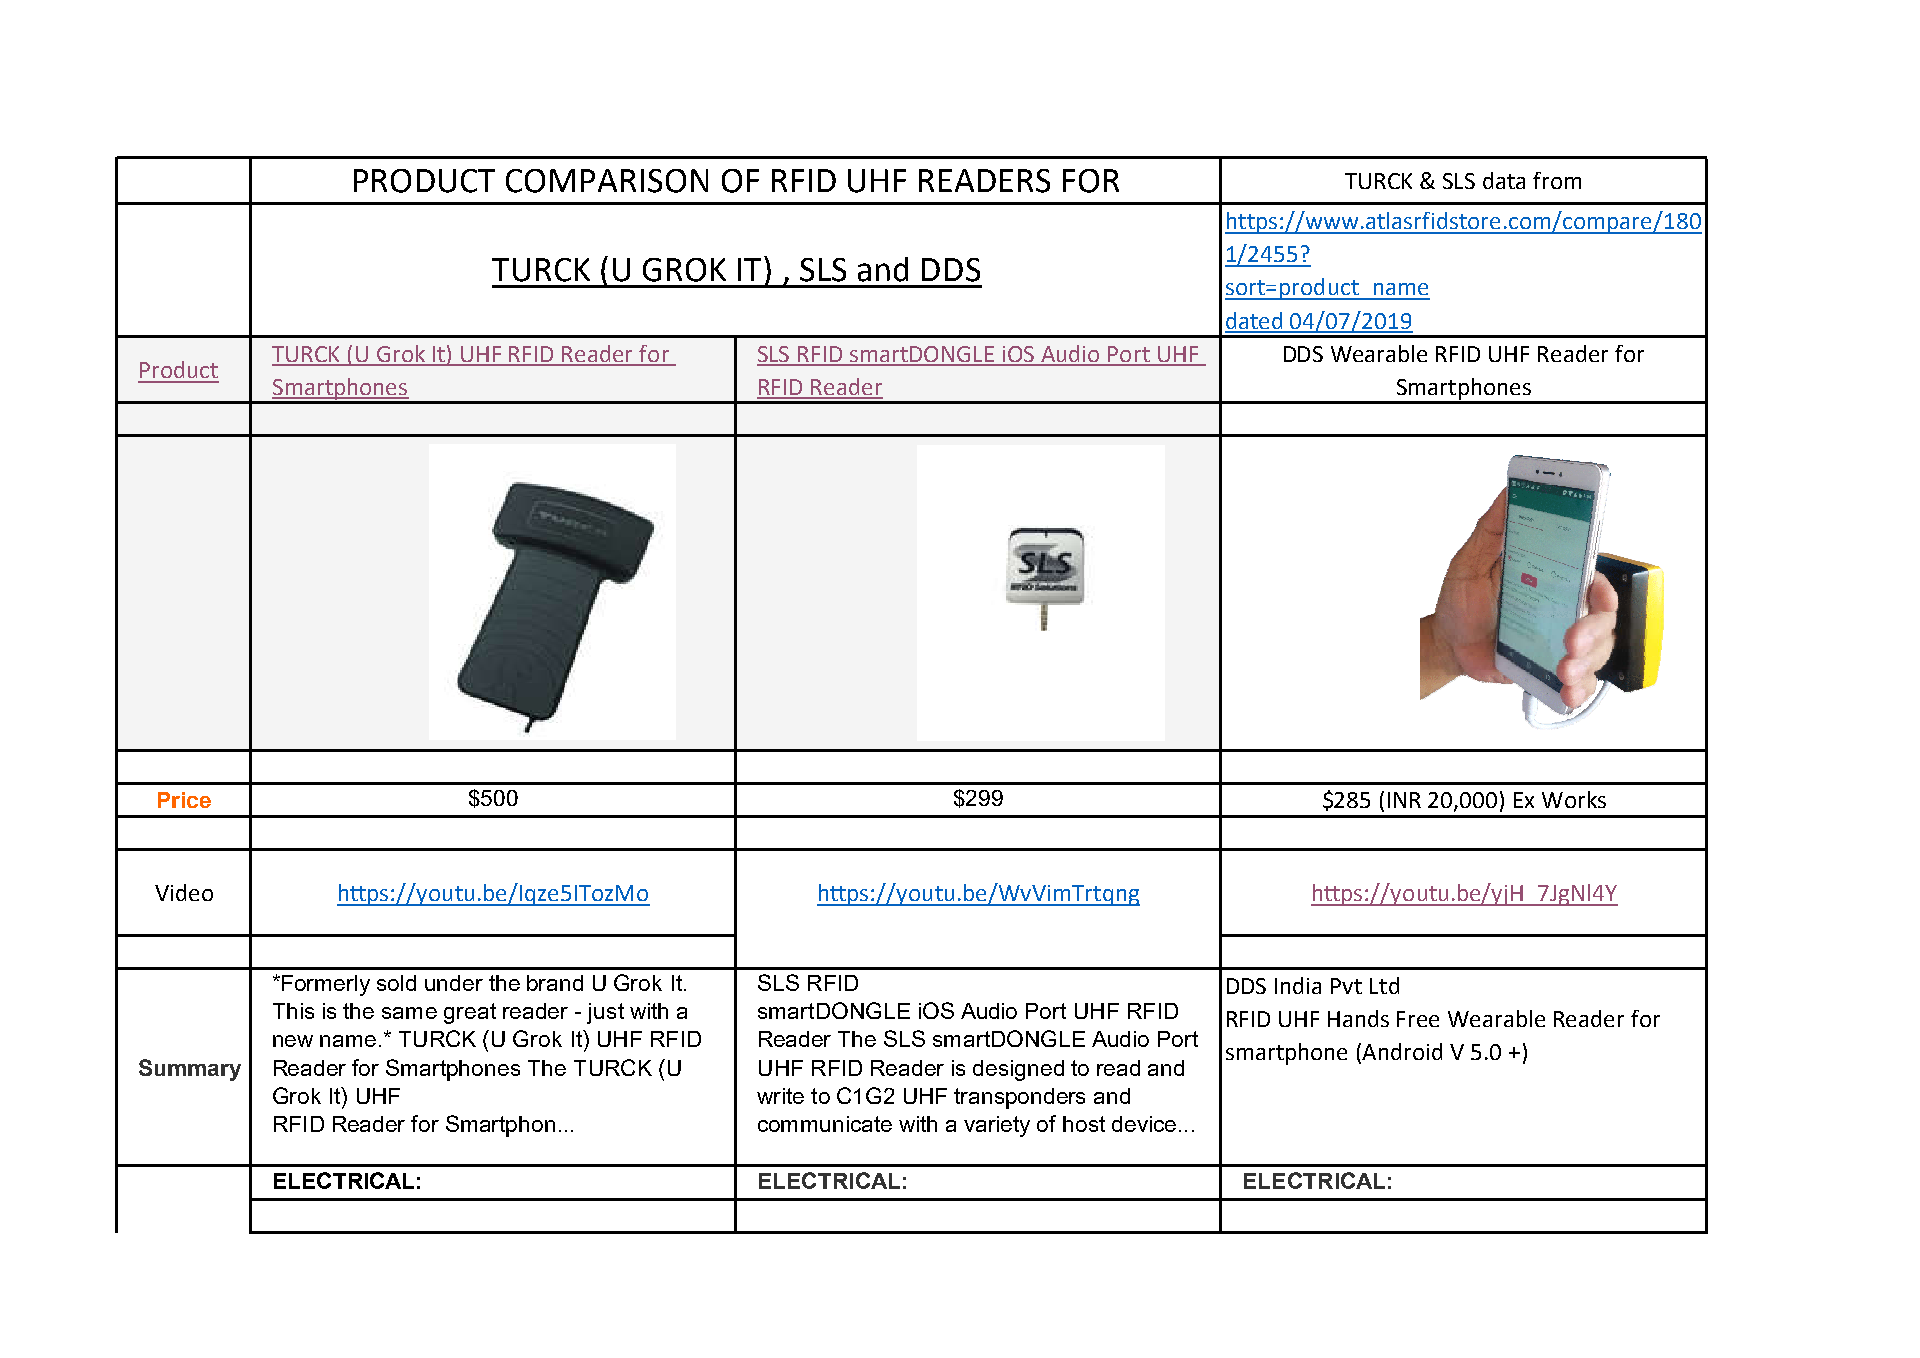 This image has height=1358, width=1920. I want to click on INR, so click(1404, 800).
